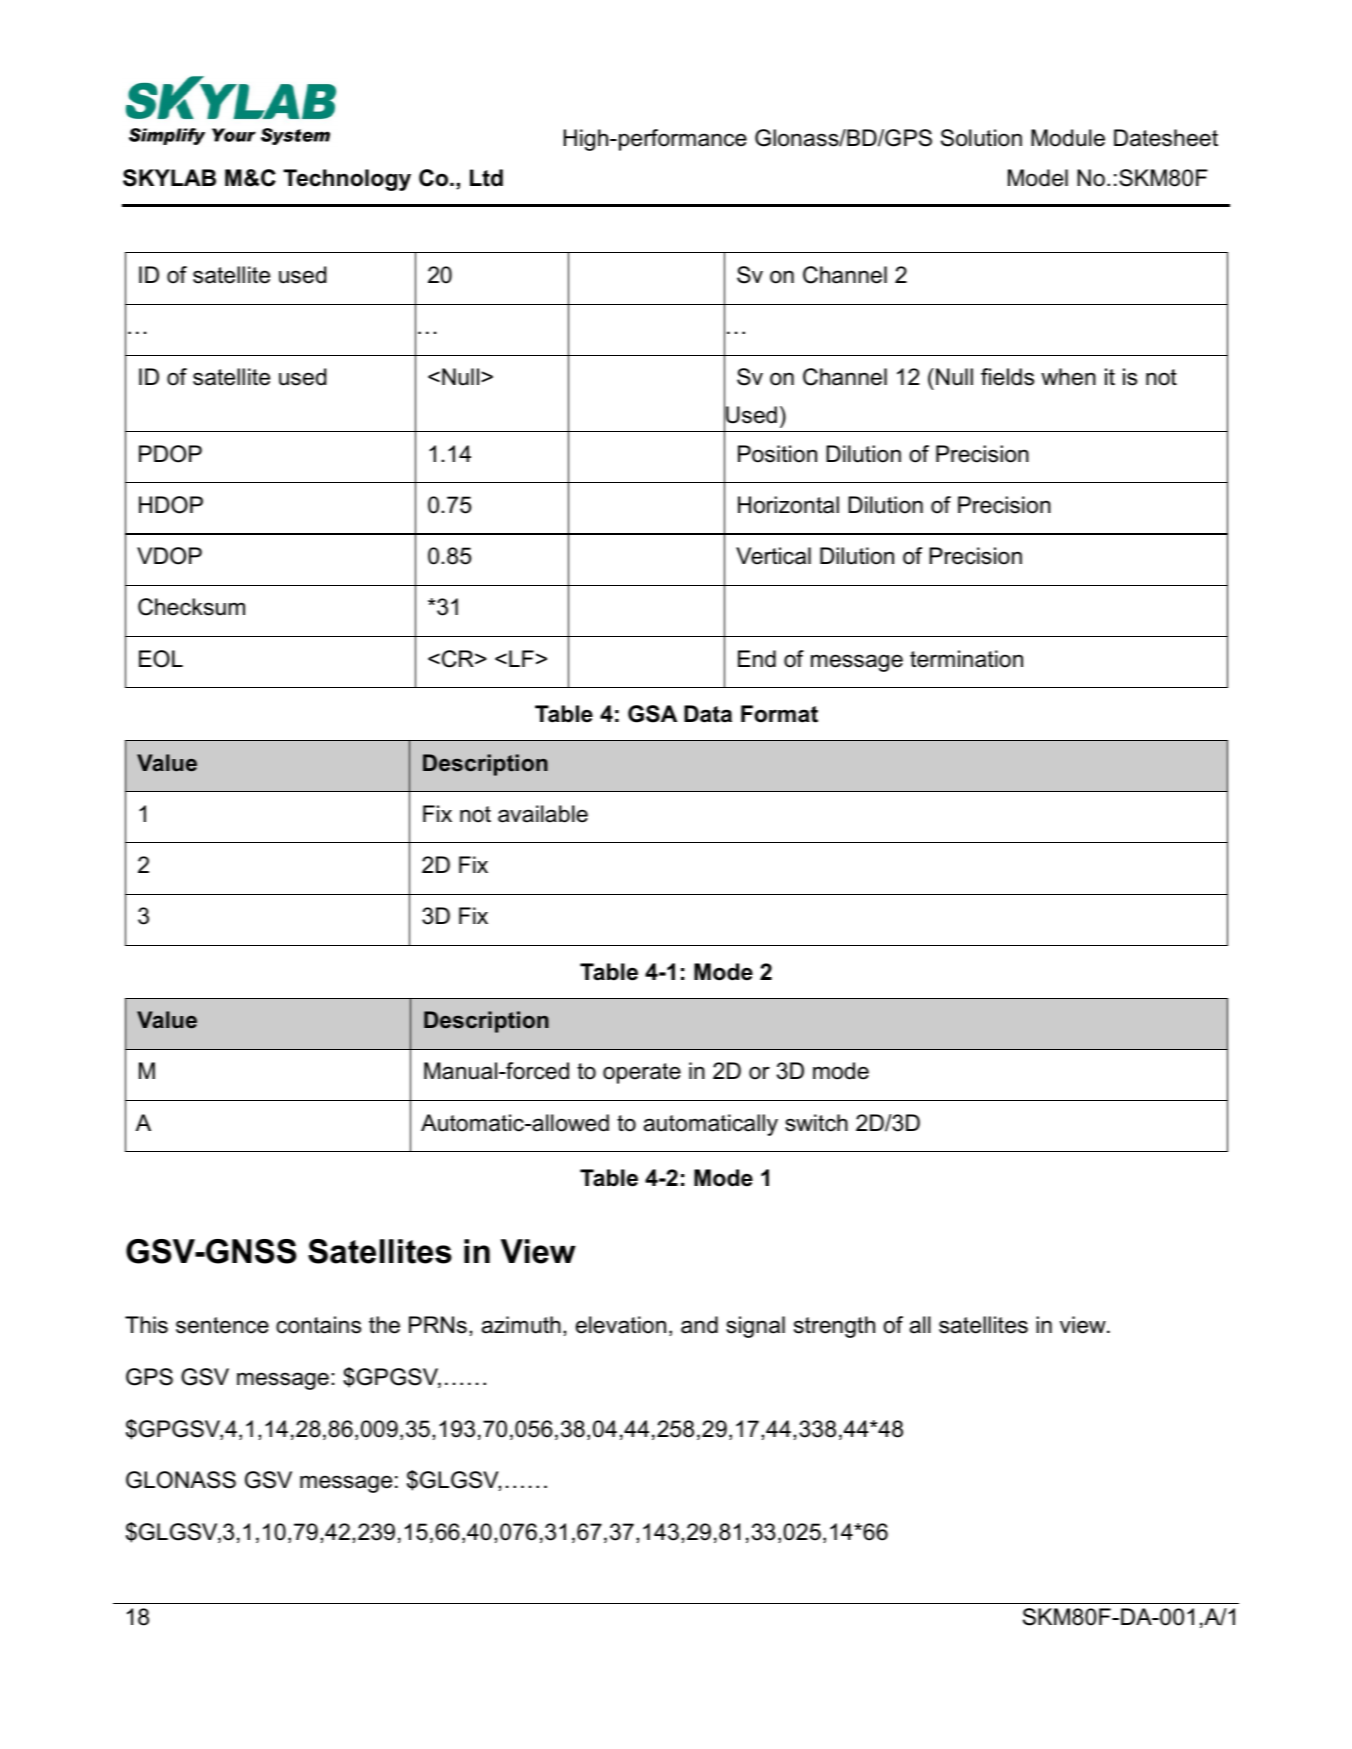 The width and height of the image is (1352, 1749). Describe the element at coordinates (981, 138) in the image. I see `Solution` at that location.
